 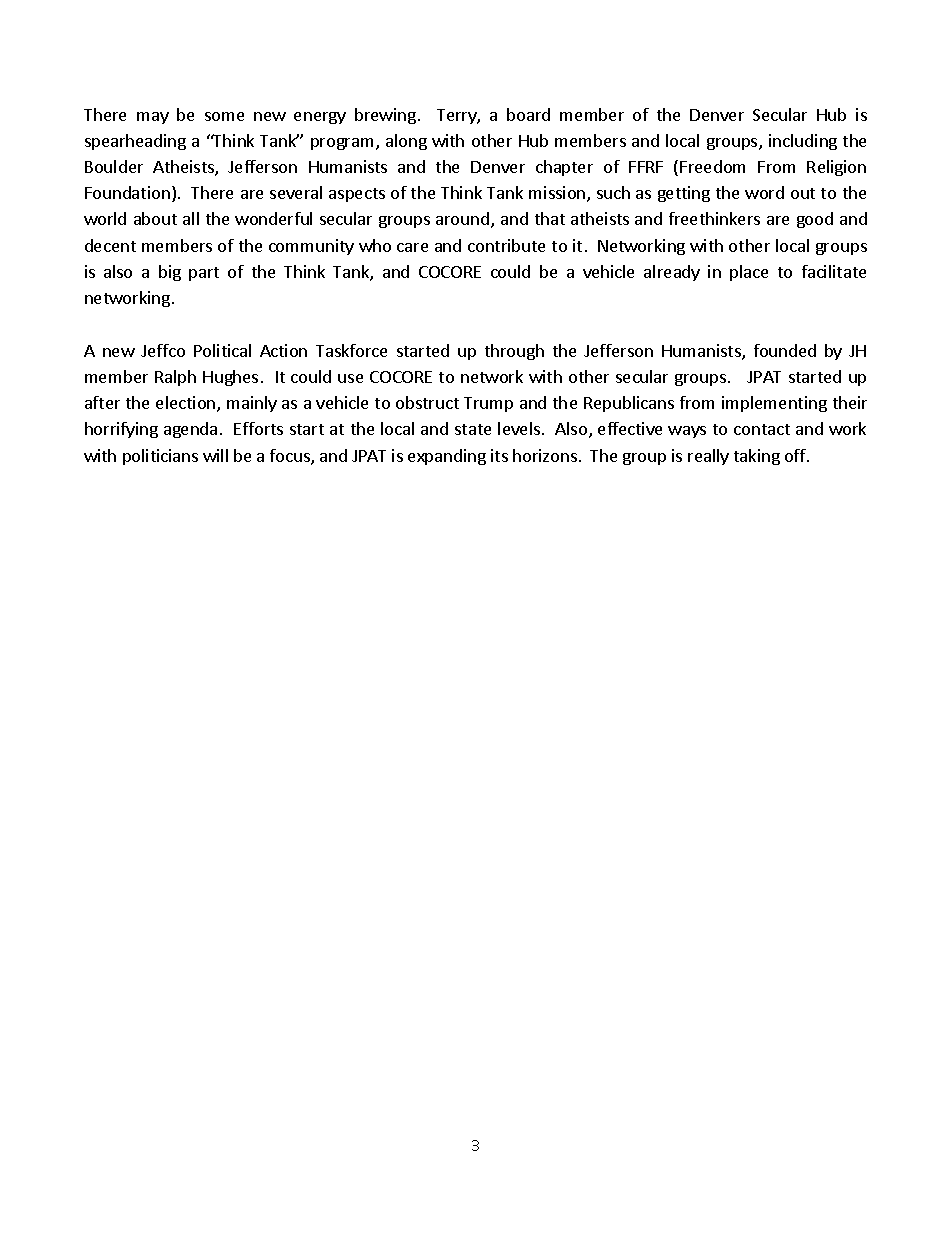 What do you see at coordinates (499, 455) in the page?
I see `its` at bounding box center [499, 455].
